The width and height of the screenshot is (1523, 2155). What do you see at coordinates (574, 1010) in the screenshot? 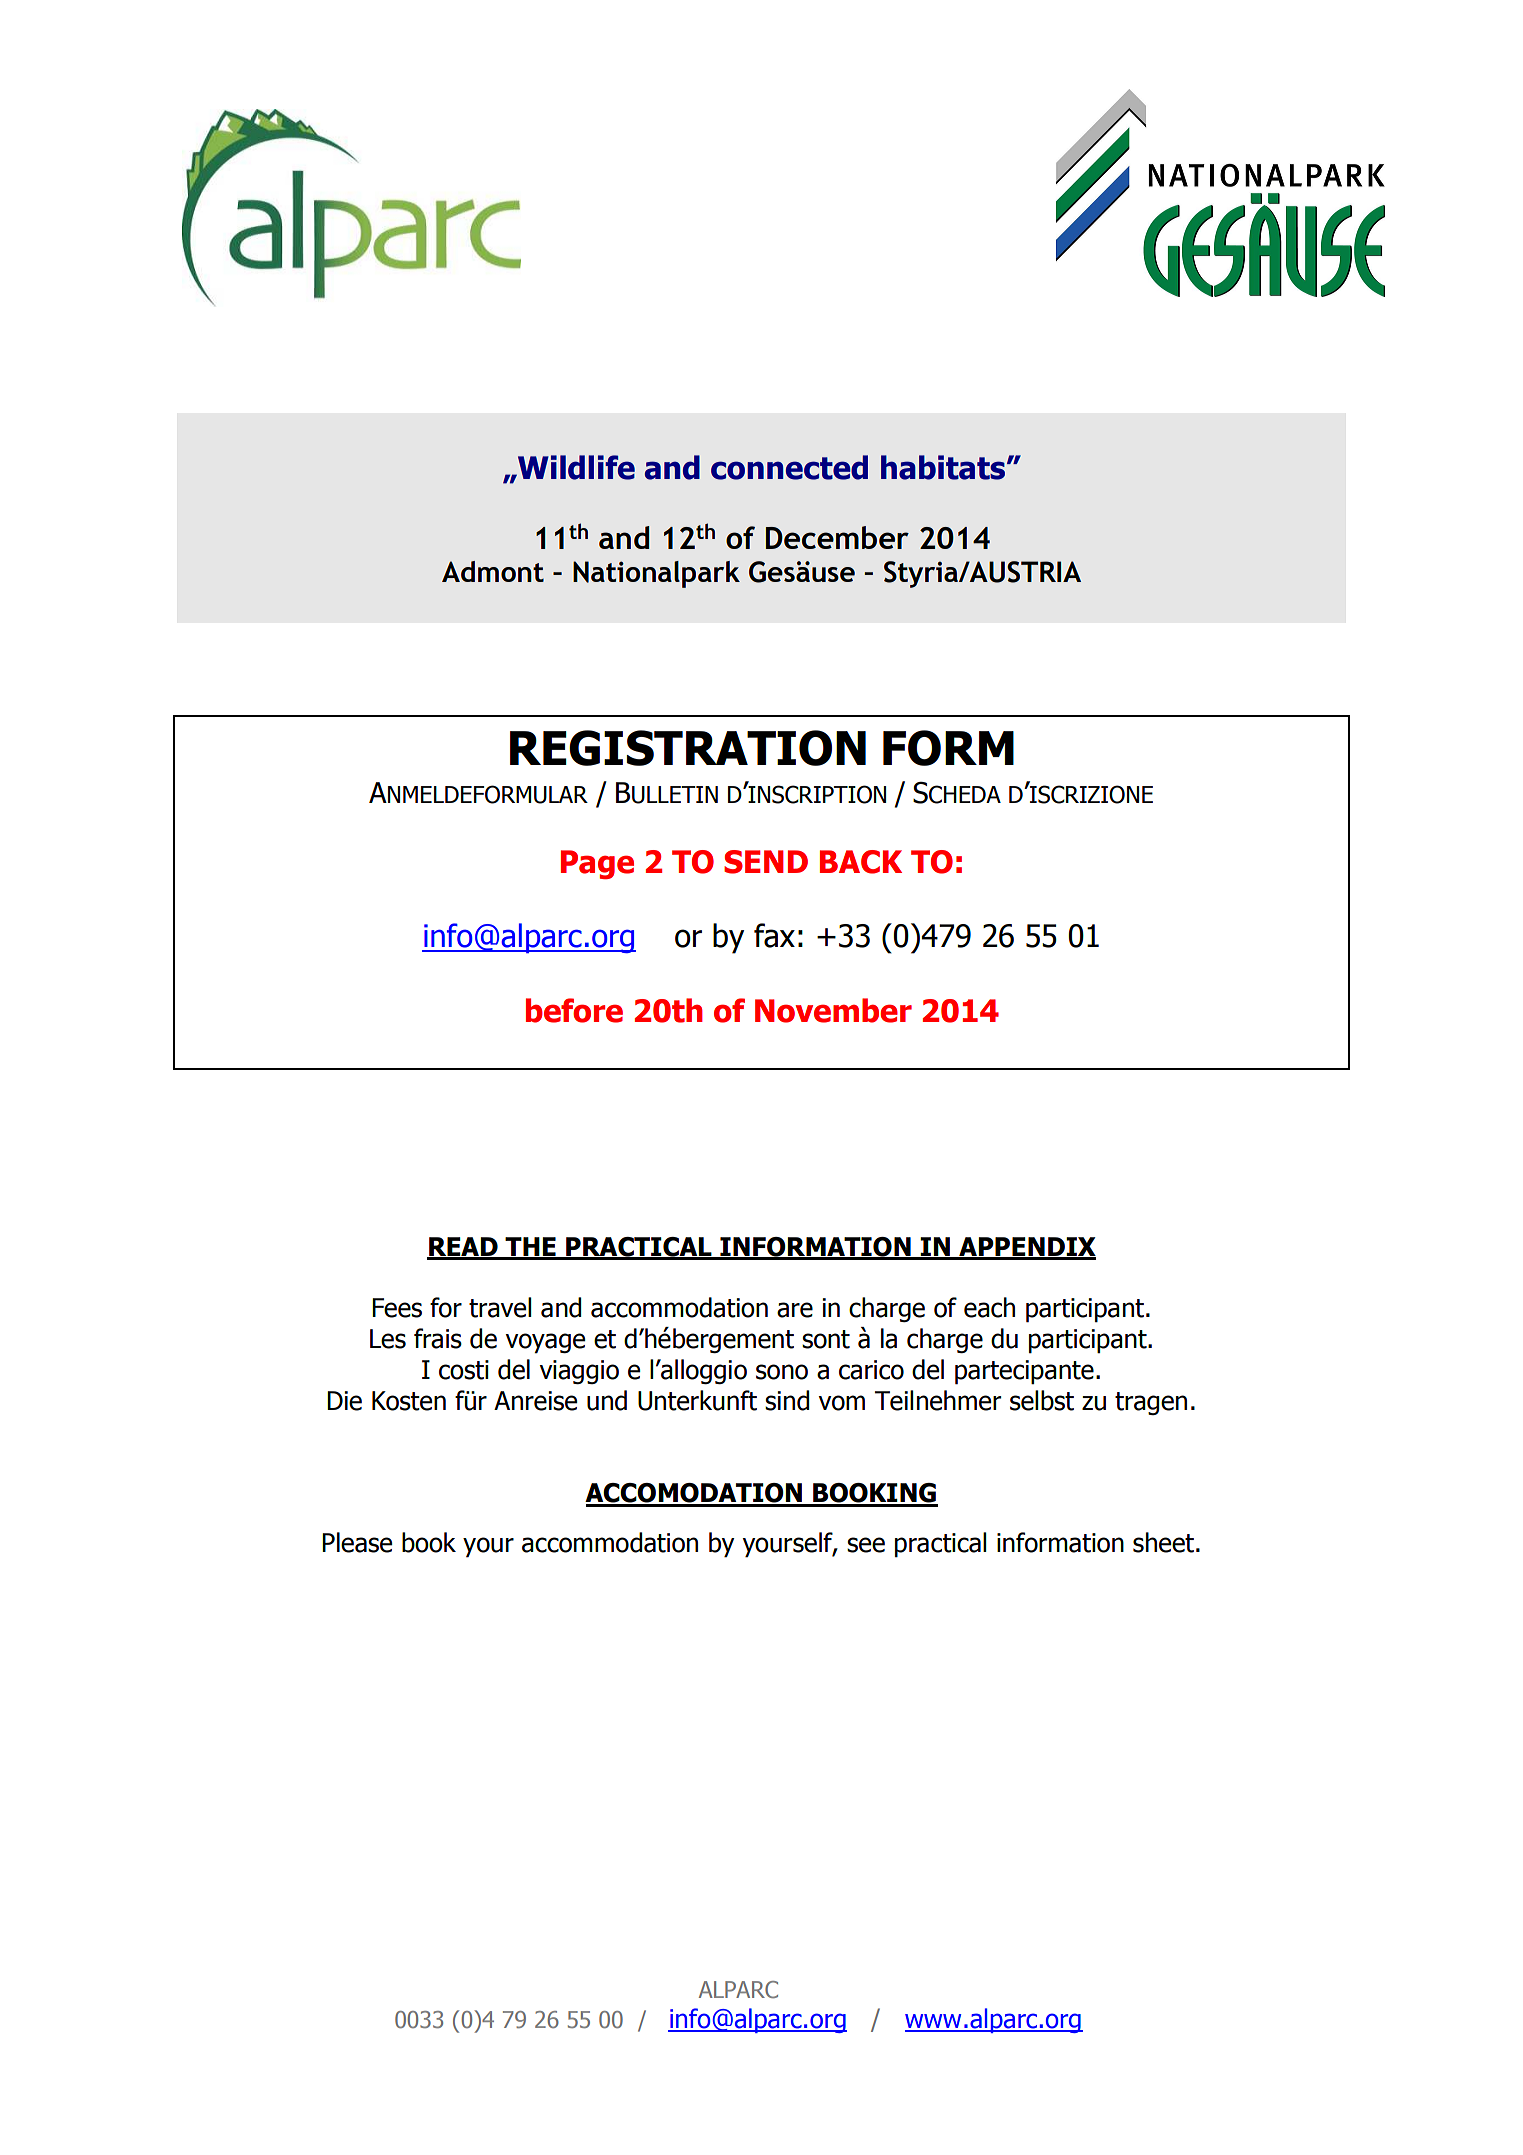
I see `before` at bounding box center [574, 1010].
